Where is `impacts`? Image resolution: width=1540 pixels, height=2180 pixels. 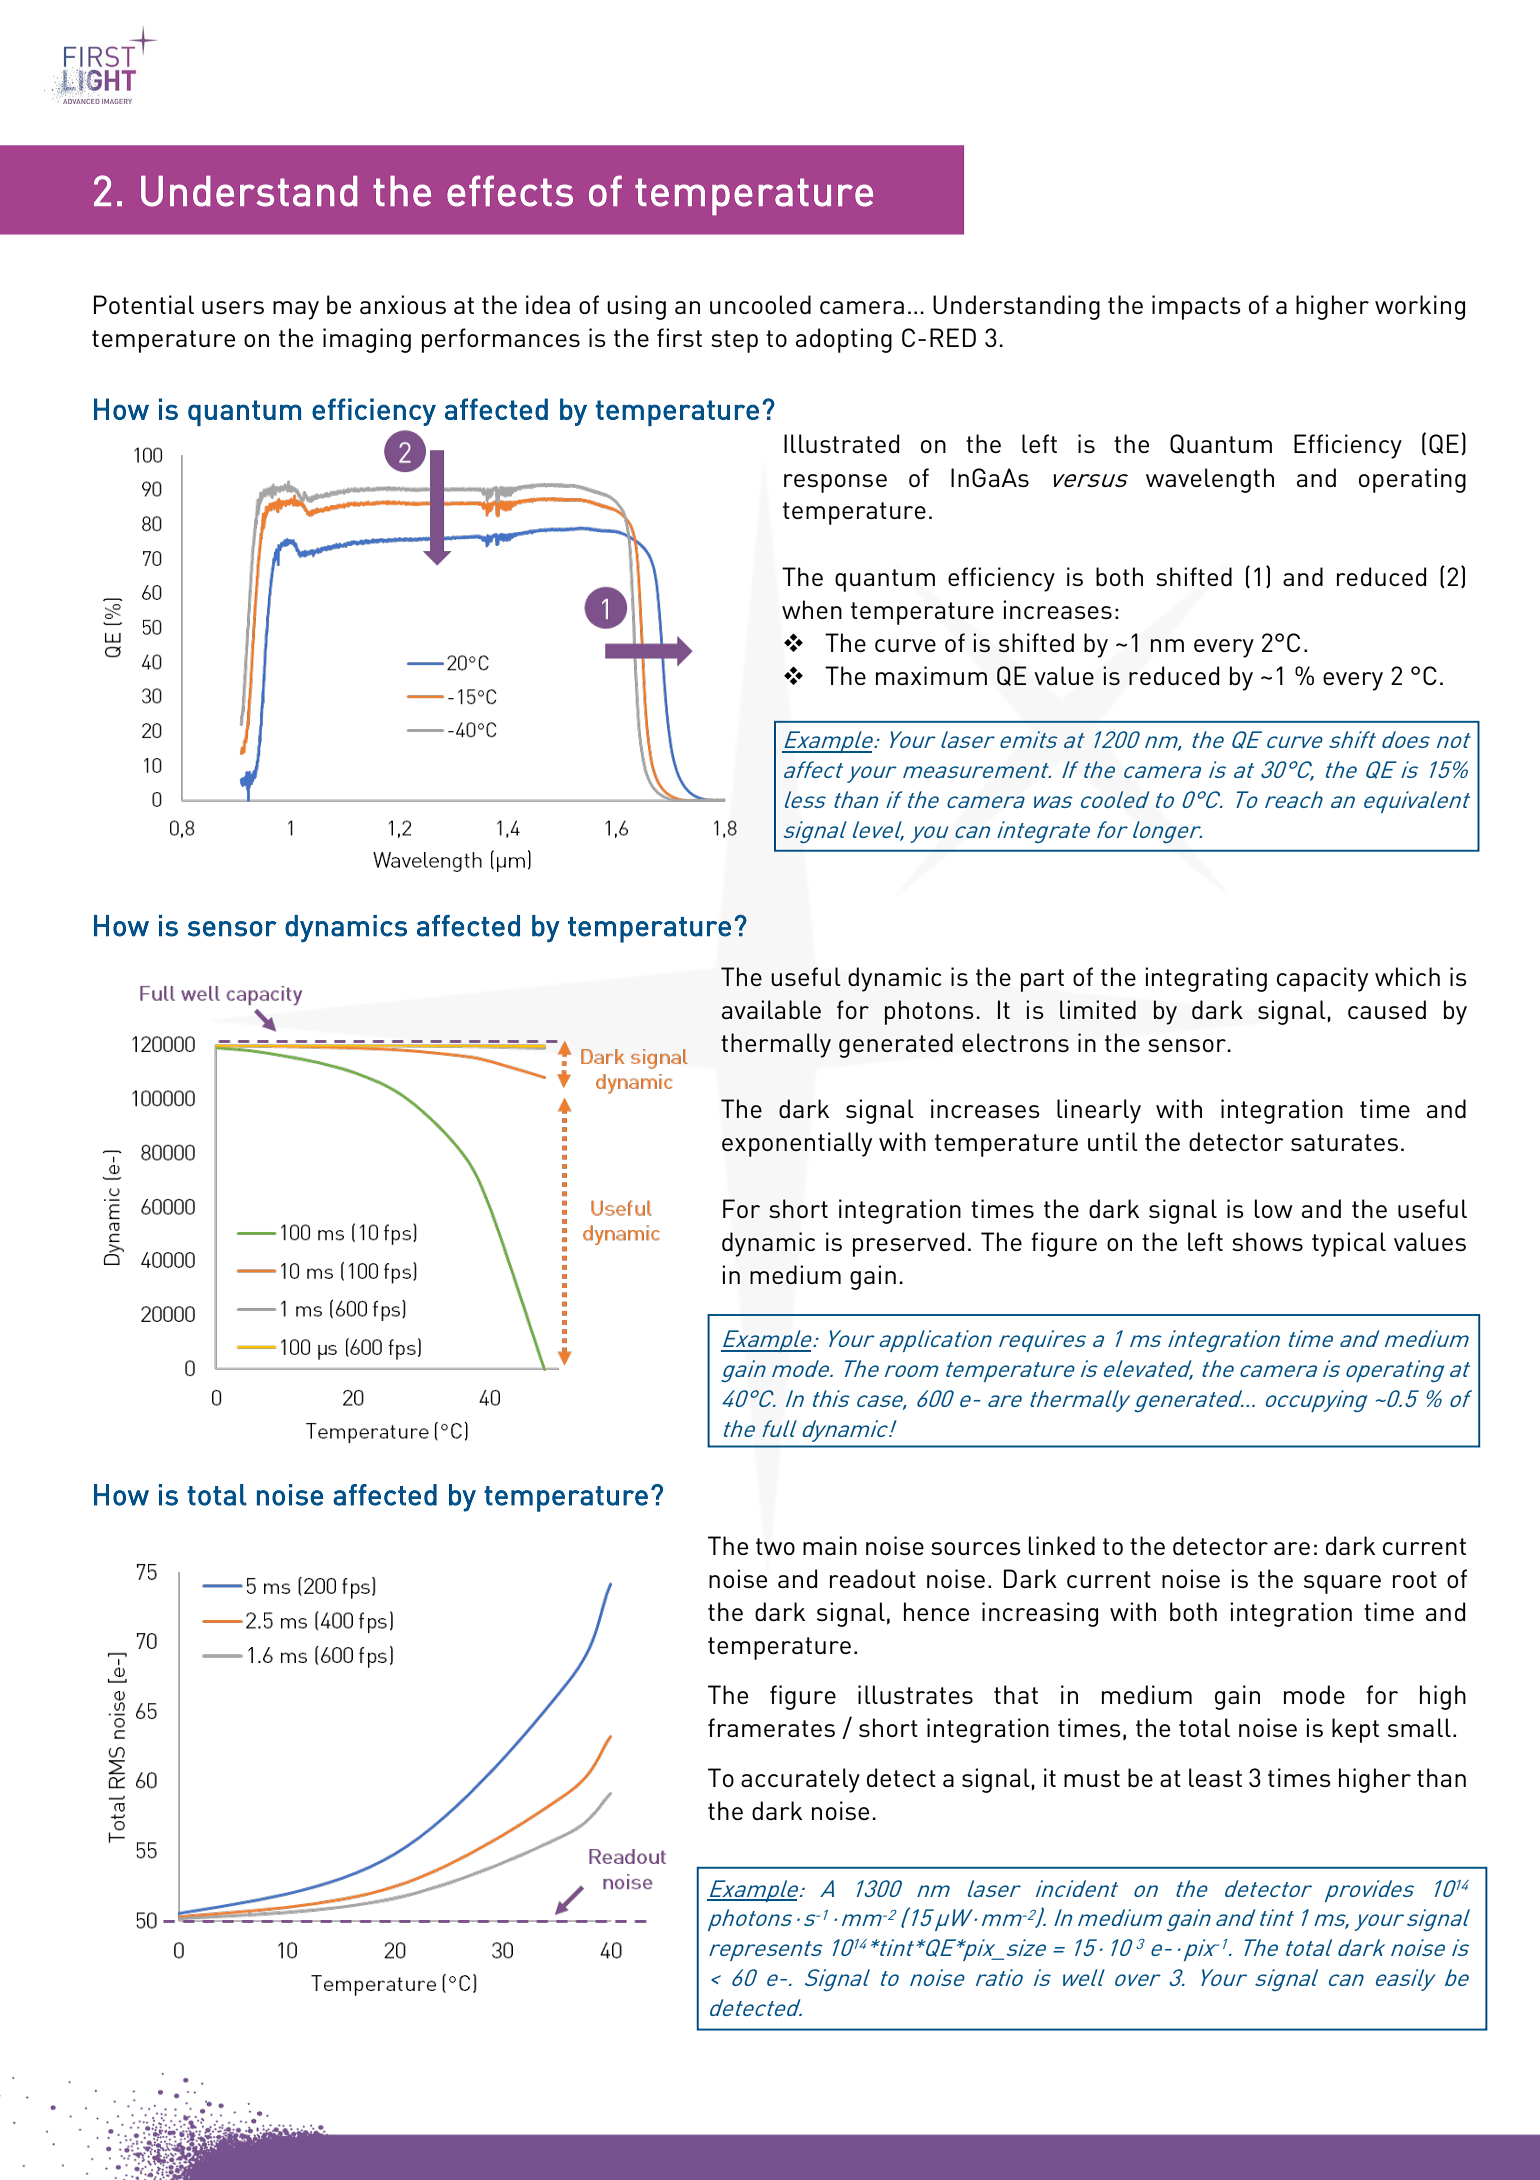 impacts is located at coordinates (1196, 307).
